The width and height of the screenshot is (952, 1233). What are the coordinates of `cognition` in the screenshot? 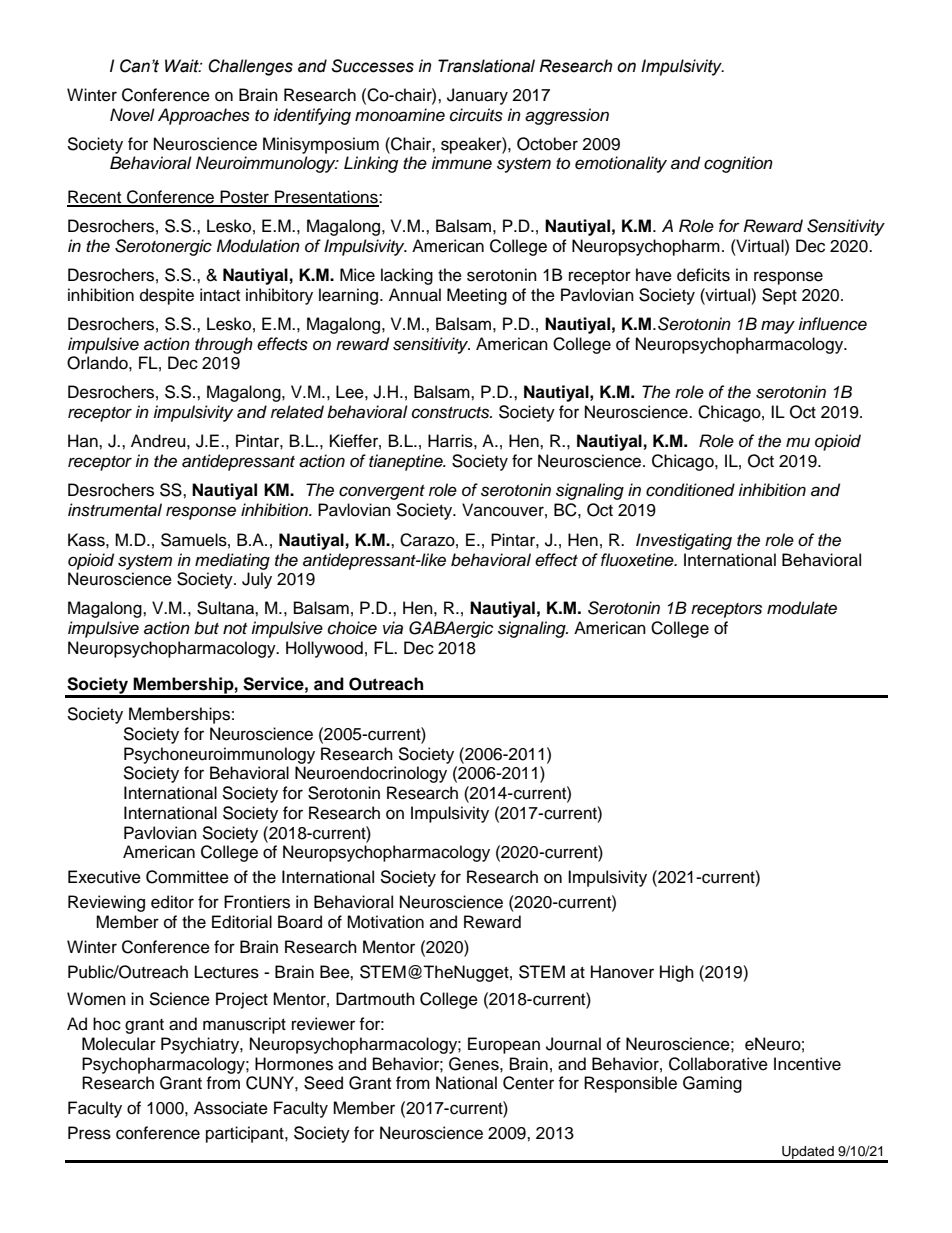 It's located at (738, 164).
